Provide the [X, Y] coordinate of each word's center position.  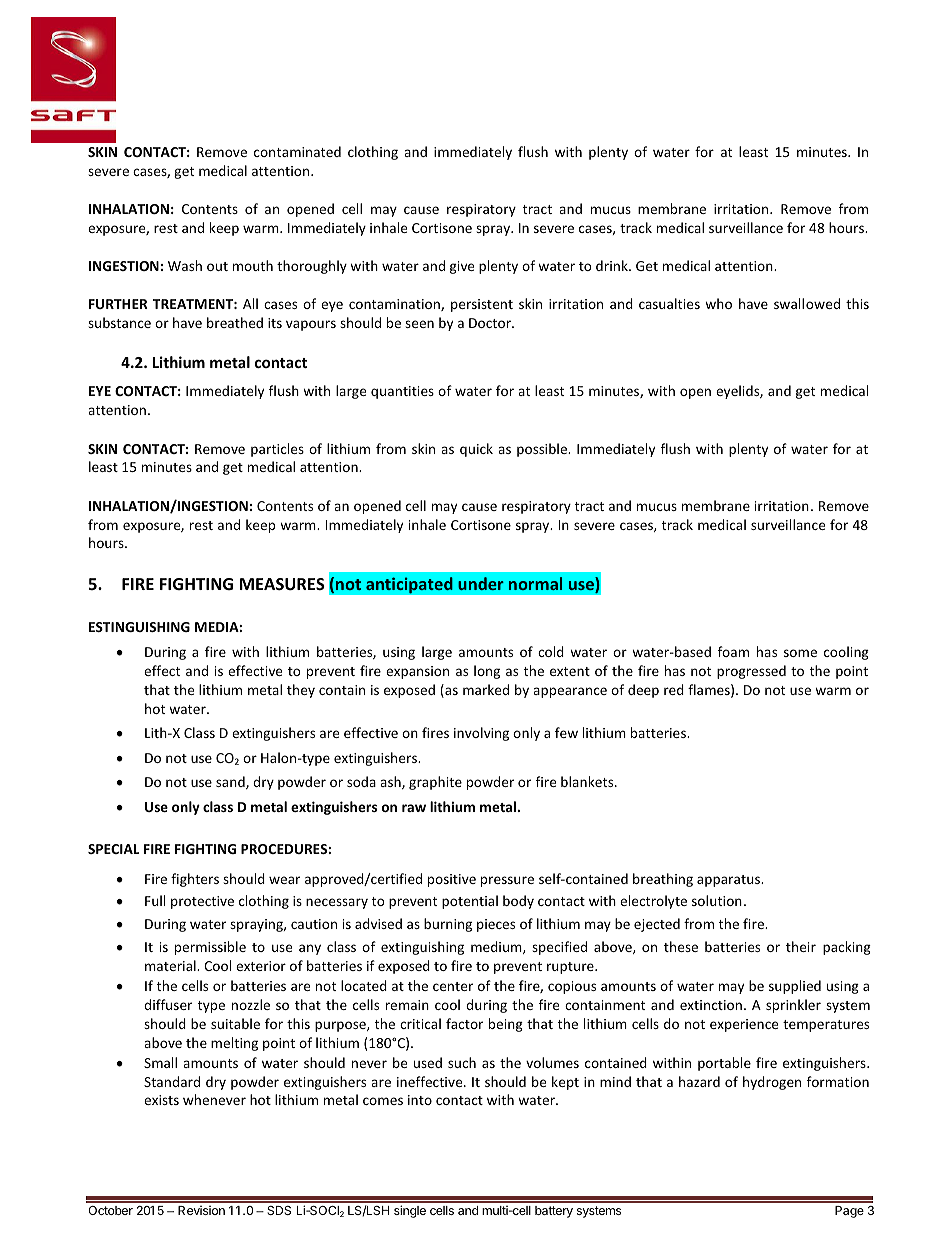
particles [277, 450]
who [718, 303]
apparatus [729, 881]
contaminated [297, 151]
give [462, 267]
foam [733, 651]
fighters [195, 880]
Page [849, 1212]
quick [476, 450]
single [410, 1211]
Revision [201, 1210]
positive [452, 880]
